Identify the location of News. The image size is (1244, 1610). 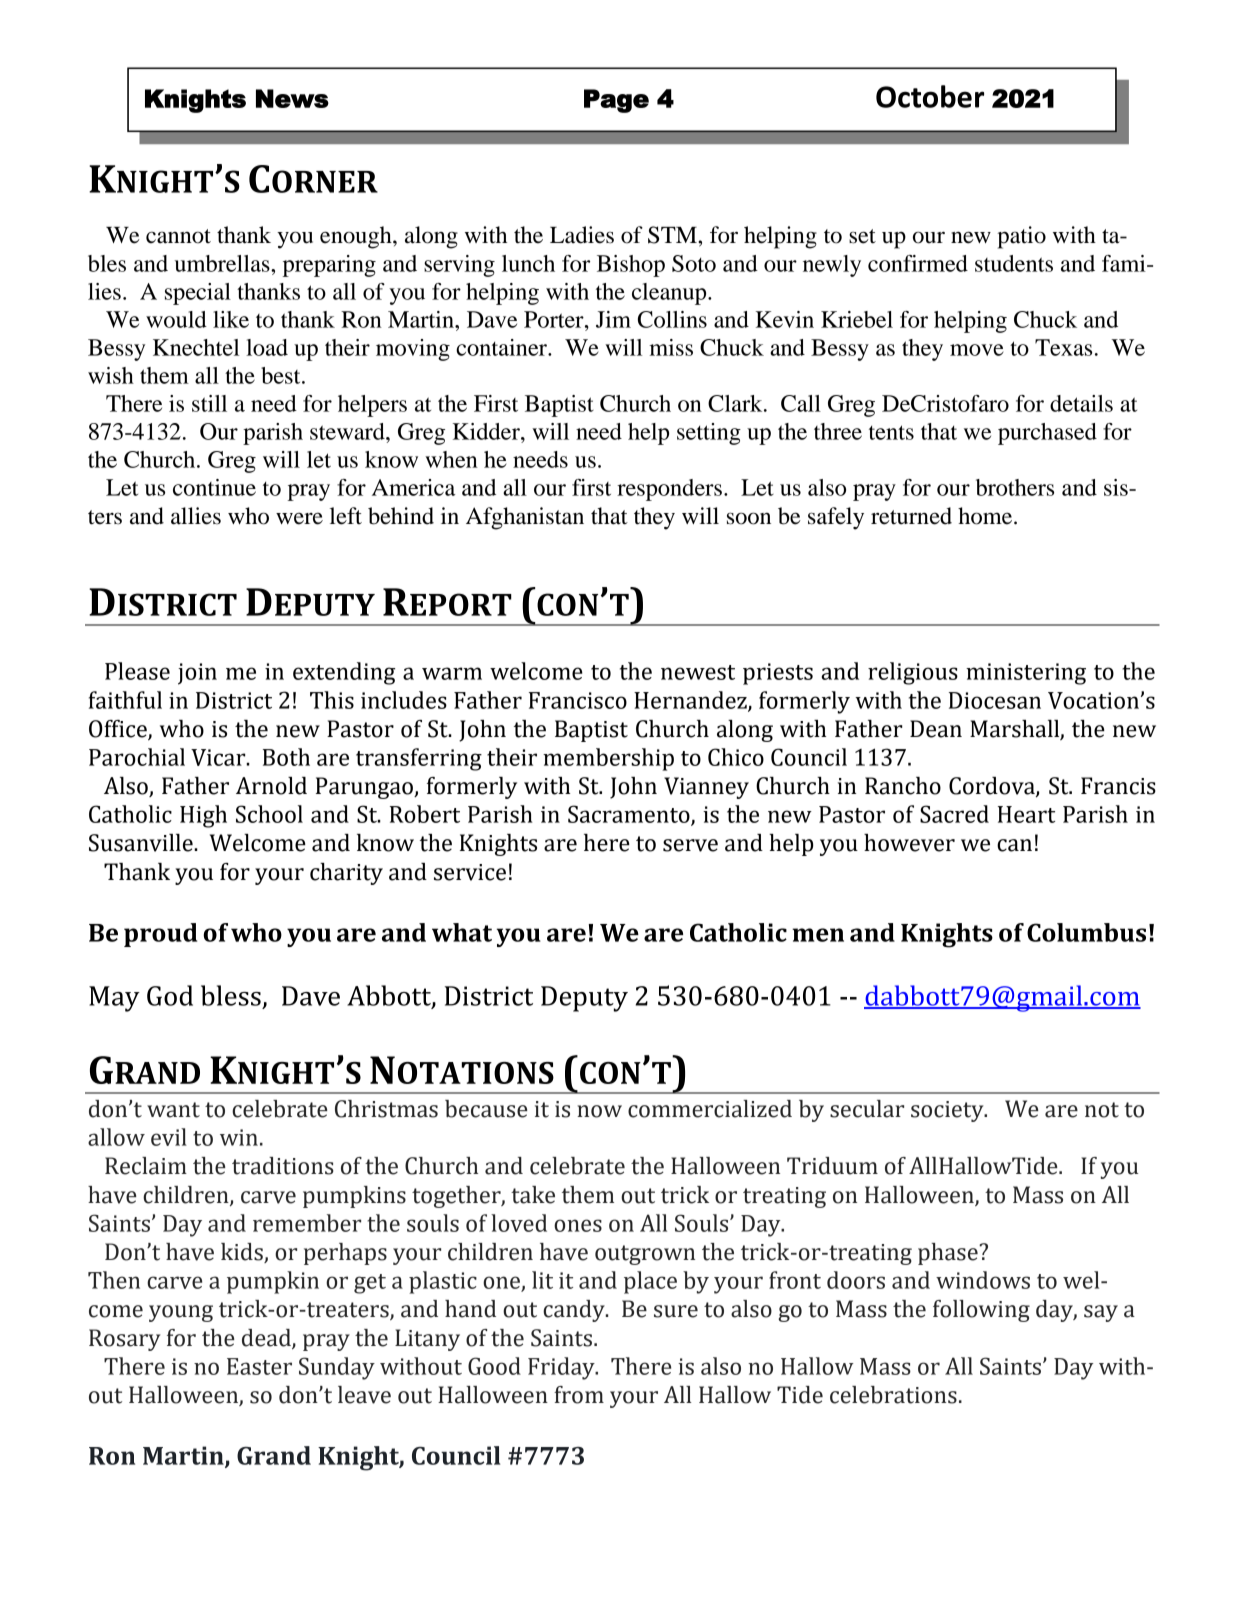
(292, 98).
